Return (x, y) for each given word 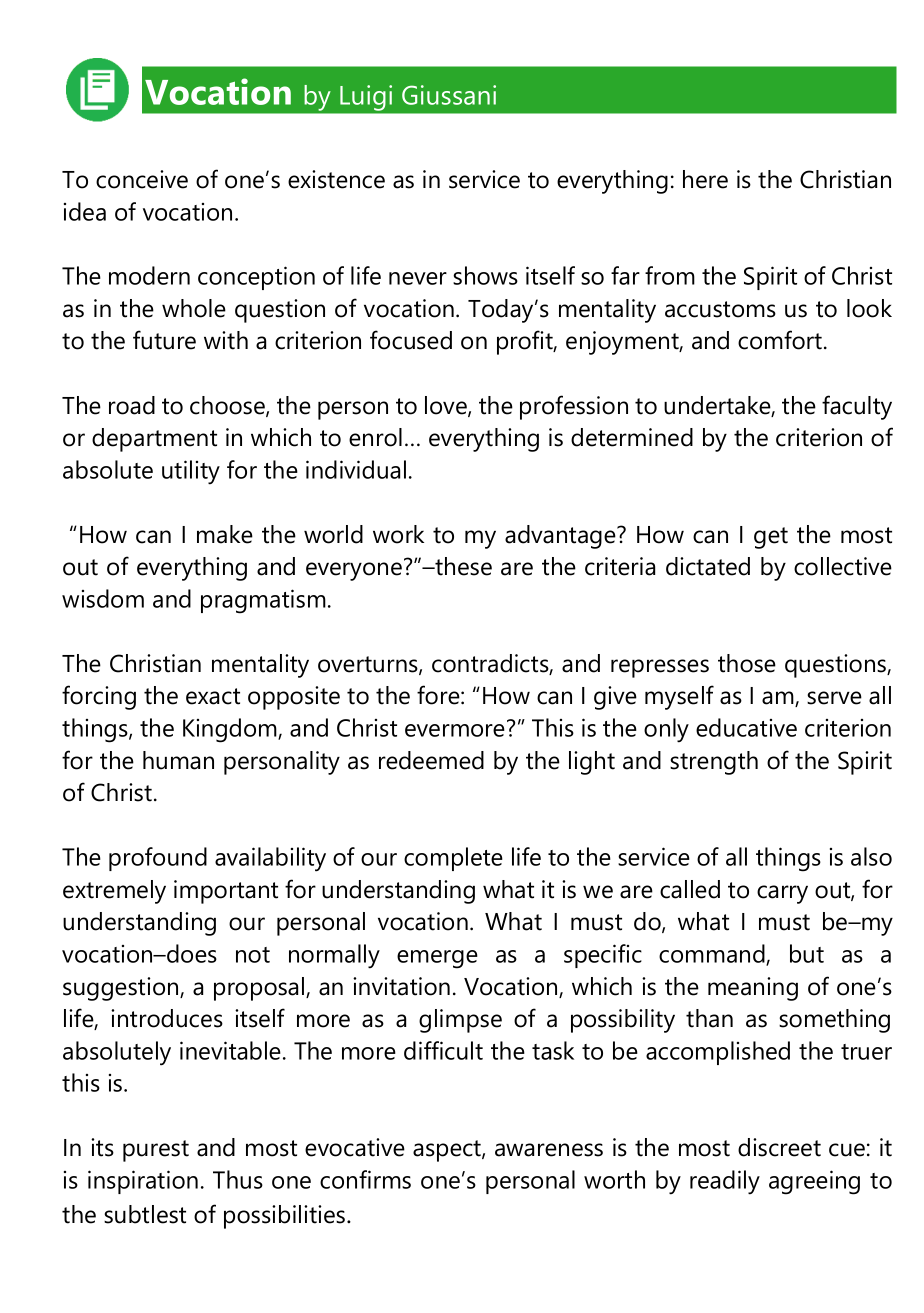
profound (158, 859)
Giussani (449, 95)
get (771, 538)
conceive (142, 179)
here (705, 179)
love (447, 406)
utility (191, 472)
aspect (448, 1151)
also (871, 856)
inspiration (143, 1182)
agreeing (814, 1182)
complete (453, 859)
